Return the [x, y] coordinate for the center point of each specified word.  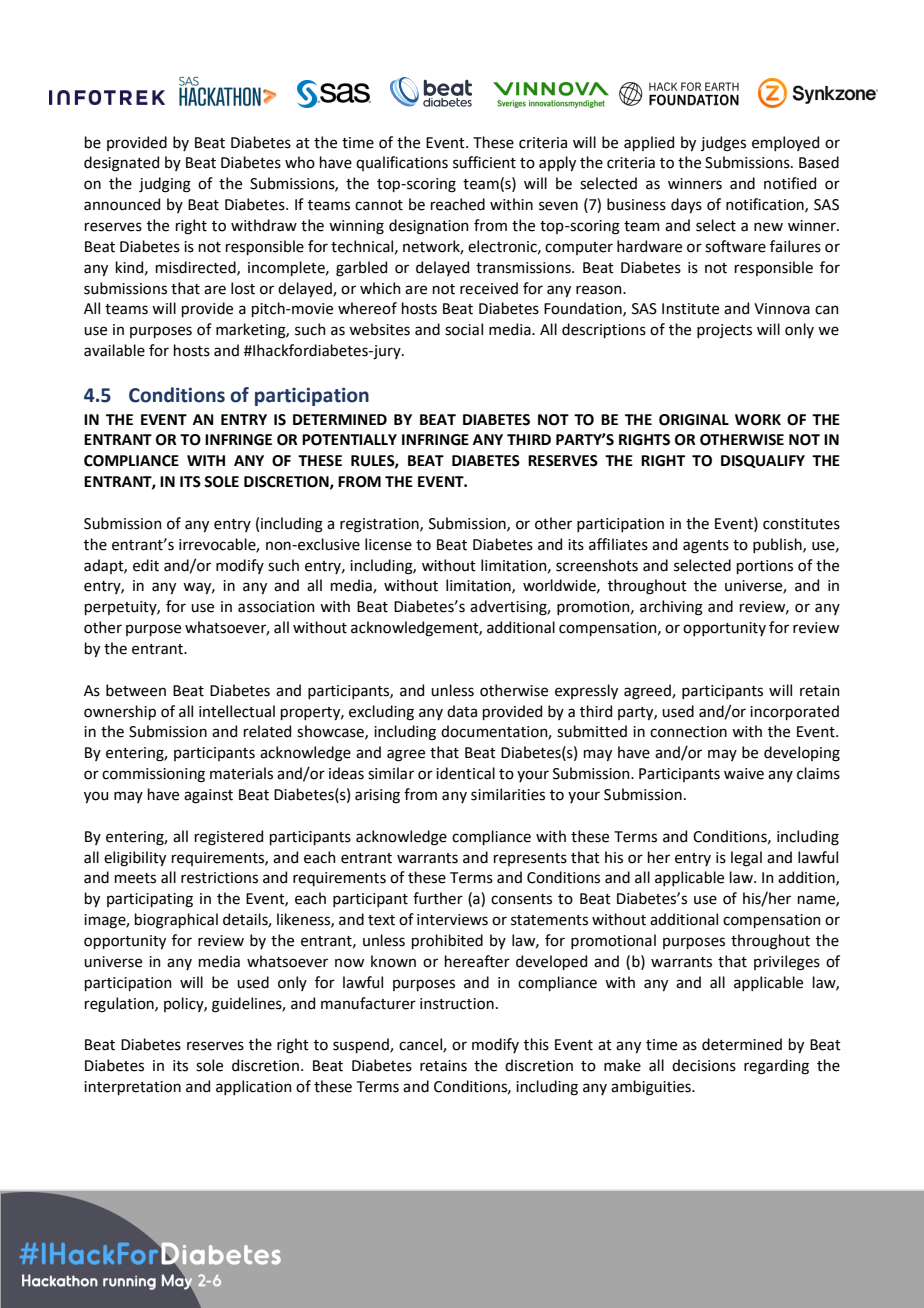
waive [744, 774]
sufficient [484, 162]
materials [241, 773]
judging [165, 185]
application [254, 1087]
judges [723, 144]
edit [146, 565]
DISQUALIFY [763, 461]
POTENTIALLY [349, 440]
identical [465, 773]
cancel [421, 1045]
